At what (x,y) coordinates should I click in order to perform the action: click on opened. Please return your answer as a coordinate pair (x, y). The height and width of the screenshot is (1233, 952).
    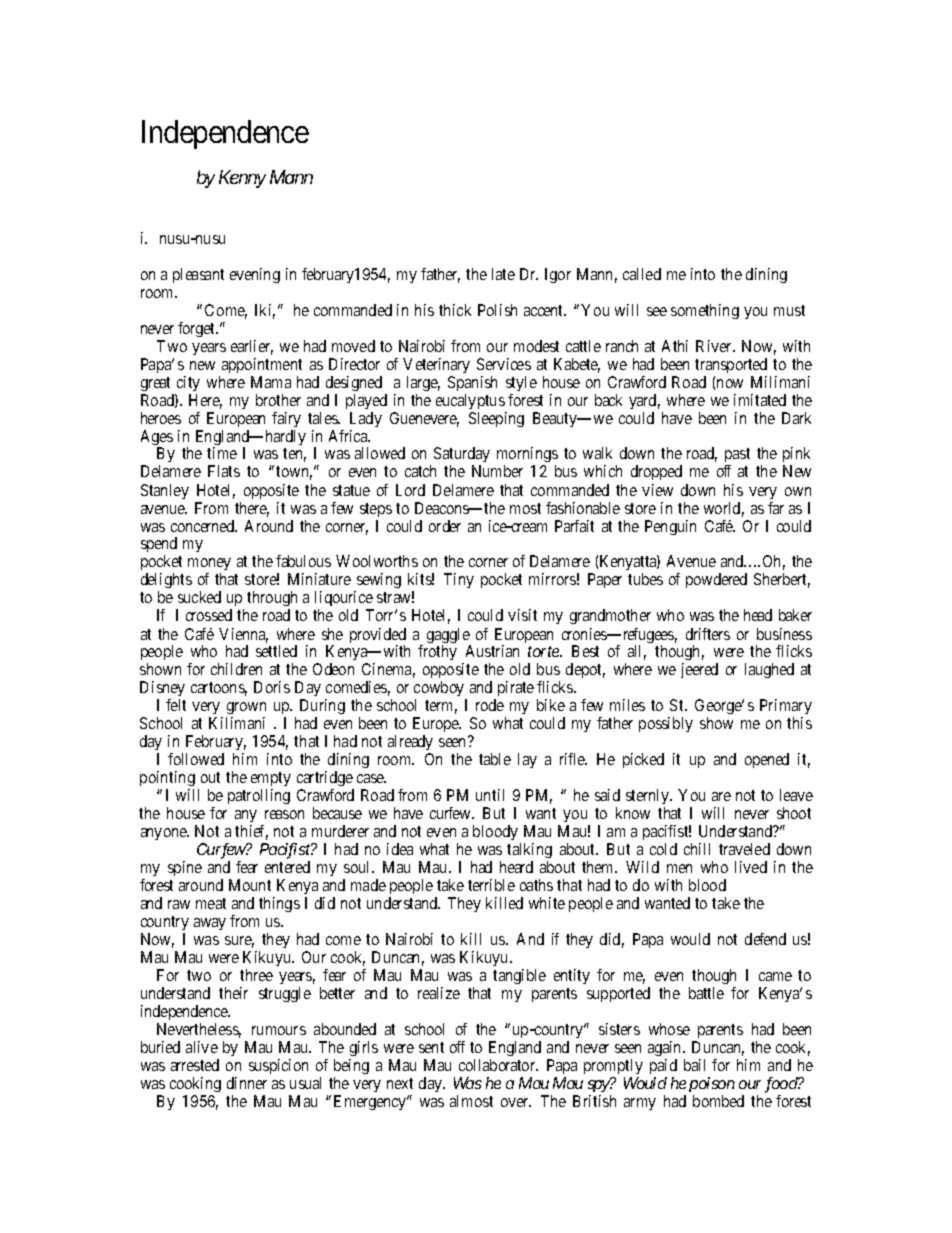
    Looking at the image, I should click on (767, 760).
